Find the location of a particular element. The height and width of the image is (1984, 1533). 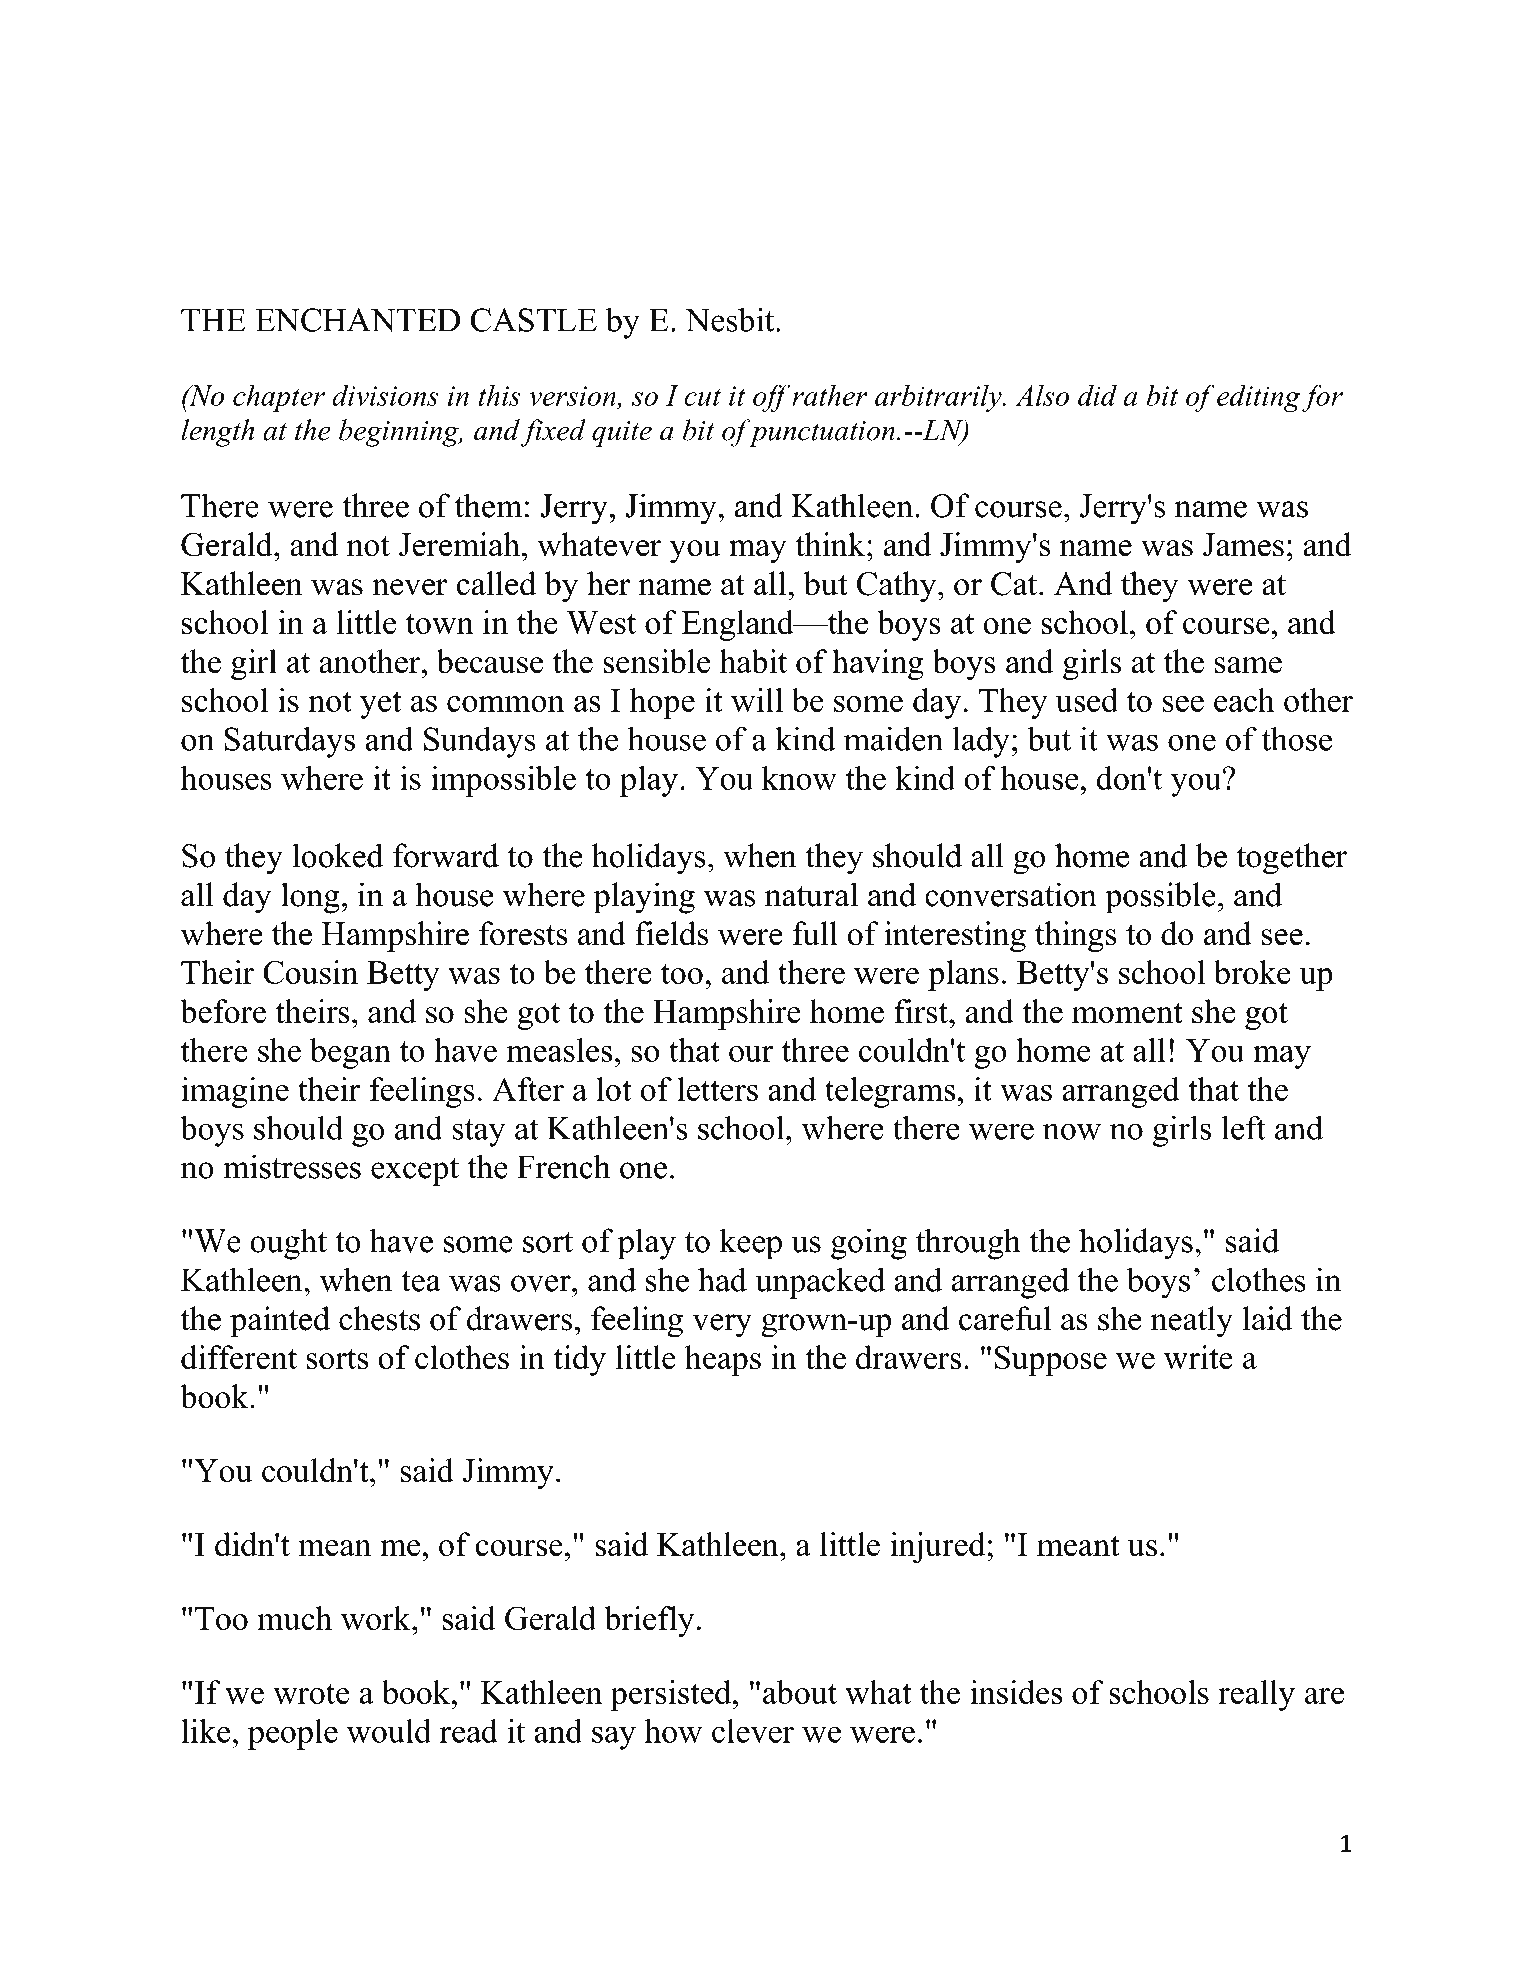

really is located at coordinates (1256, 1695).
